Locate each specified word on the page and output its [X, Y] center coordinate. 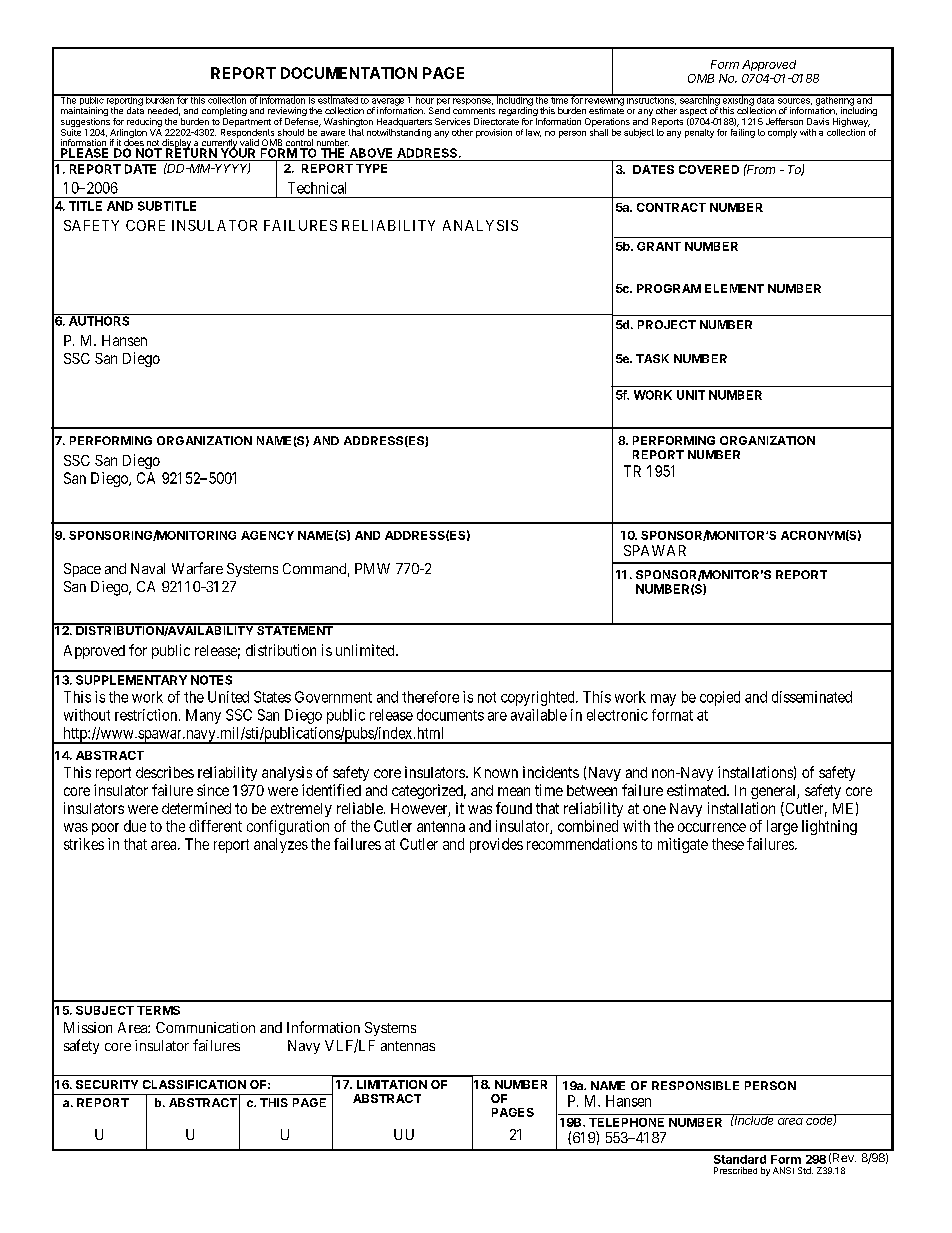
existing [737, 101]
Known [496, 772]
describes [165, 772]
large [782, 827]
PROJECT [667, 324]
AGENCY [267, 535]
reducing [144, 122]
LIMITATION [392, 1084]
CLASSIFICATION [194, 1084]
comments [474, 111]
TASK [652, 358]
